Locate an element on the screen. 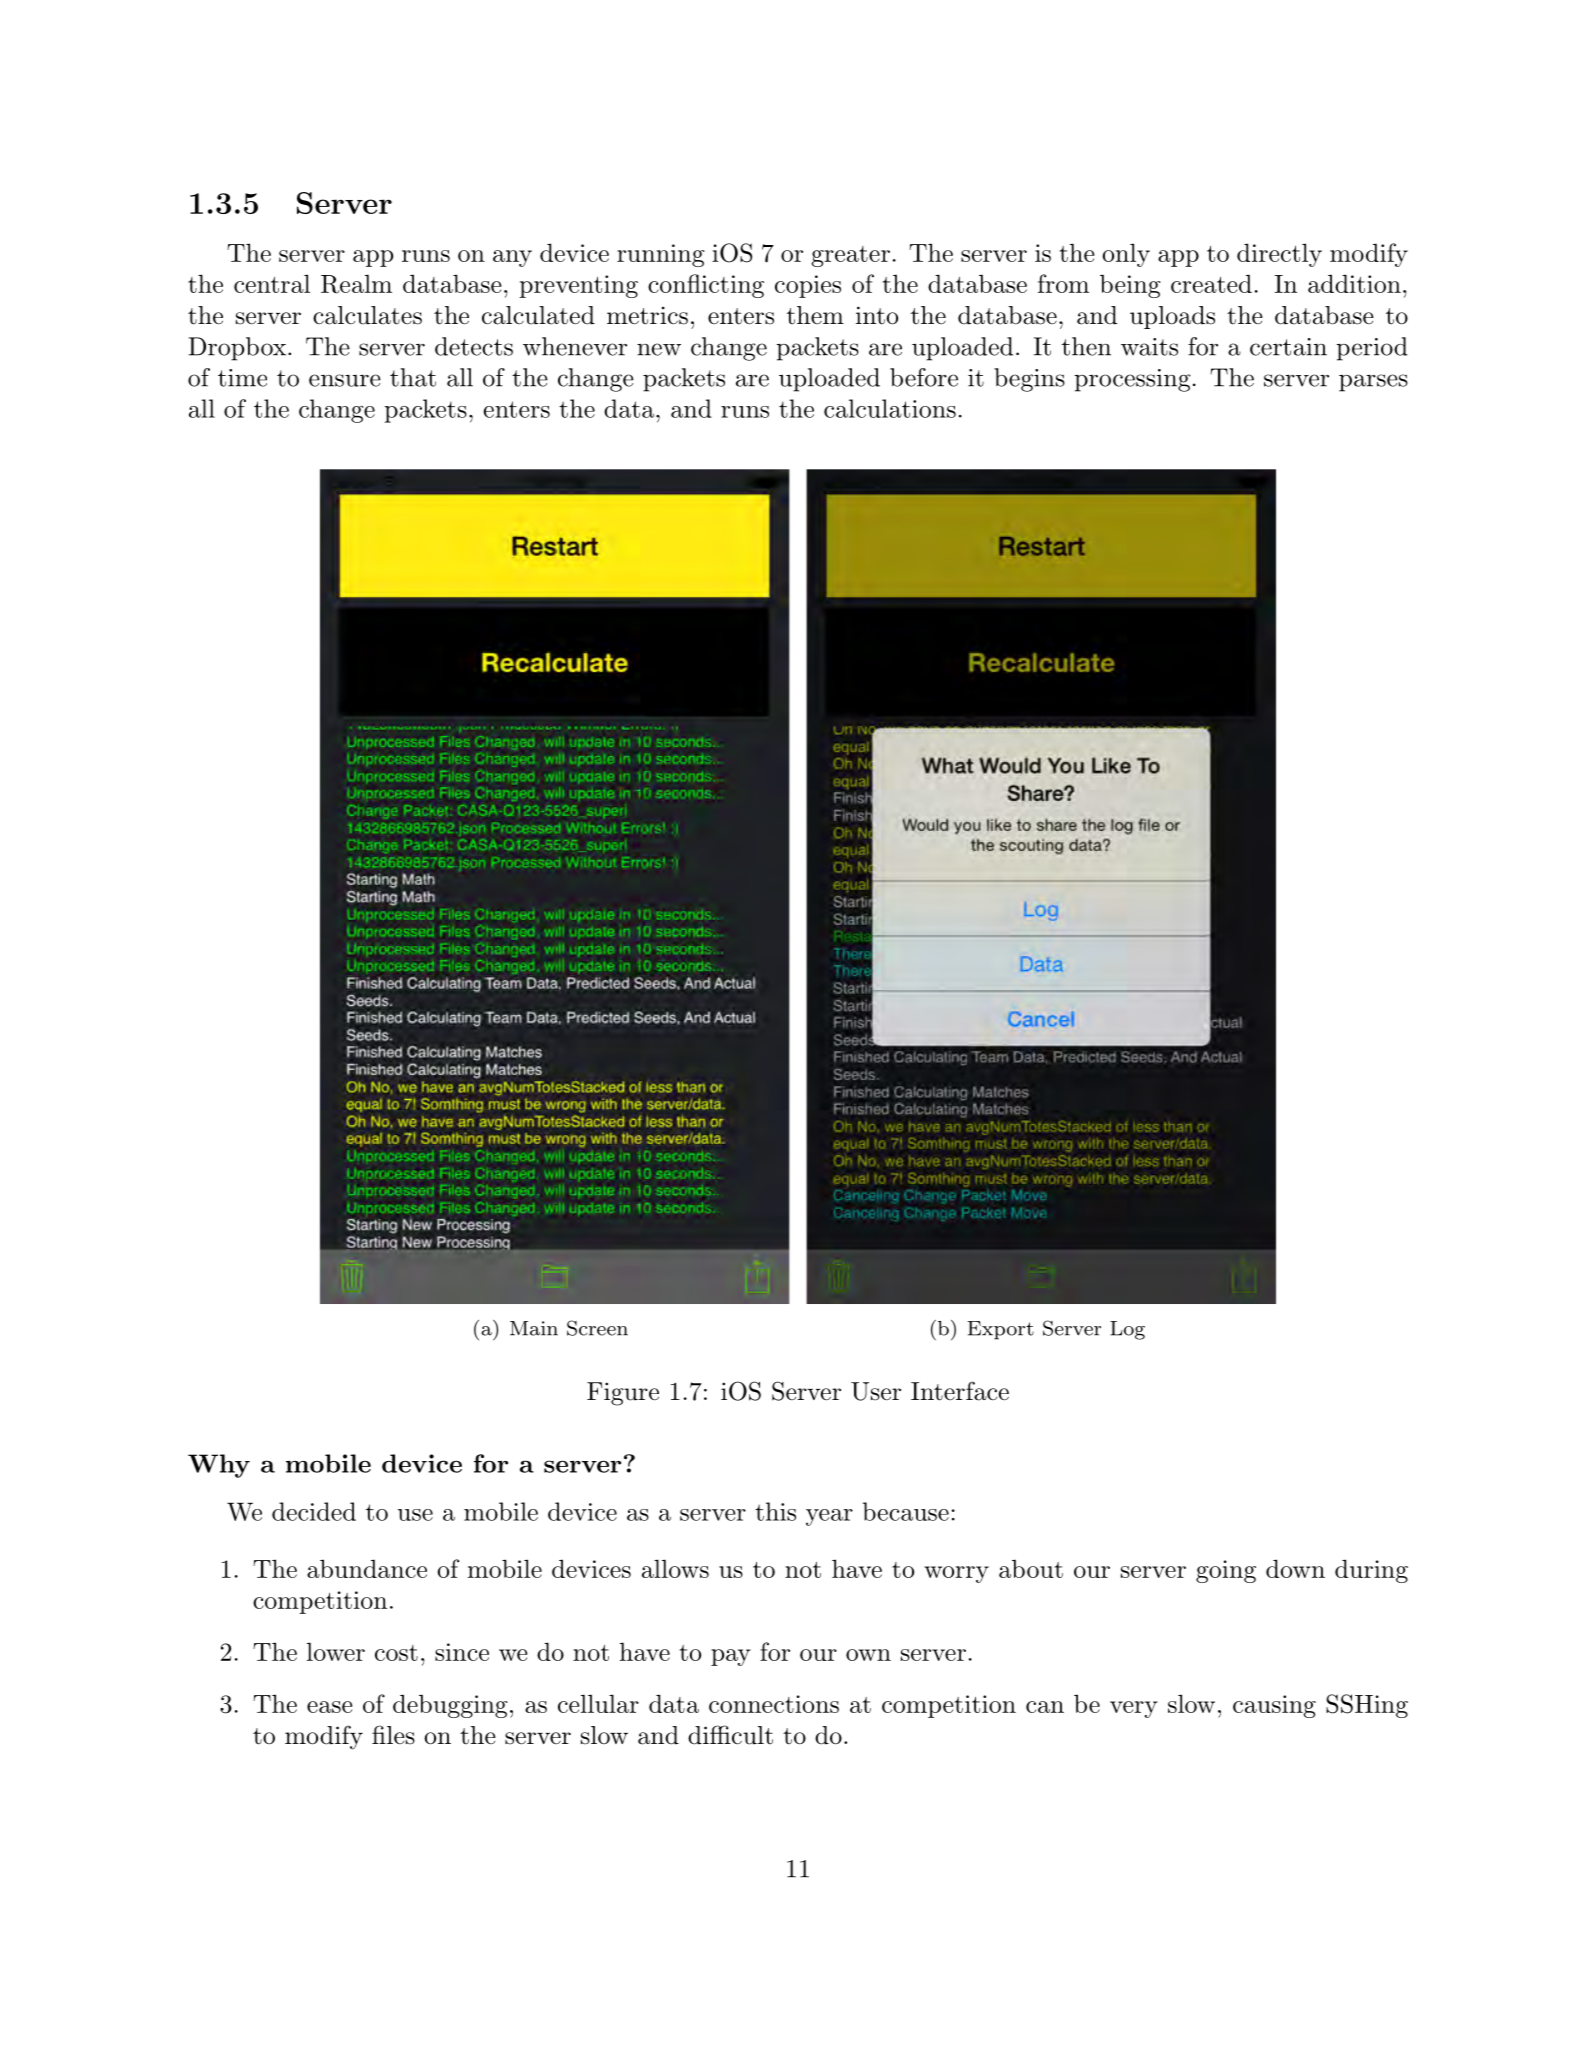  Log is located at coordinates (1127, 1330).
